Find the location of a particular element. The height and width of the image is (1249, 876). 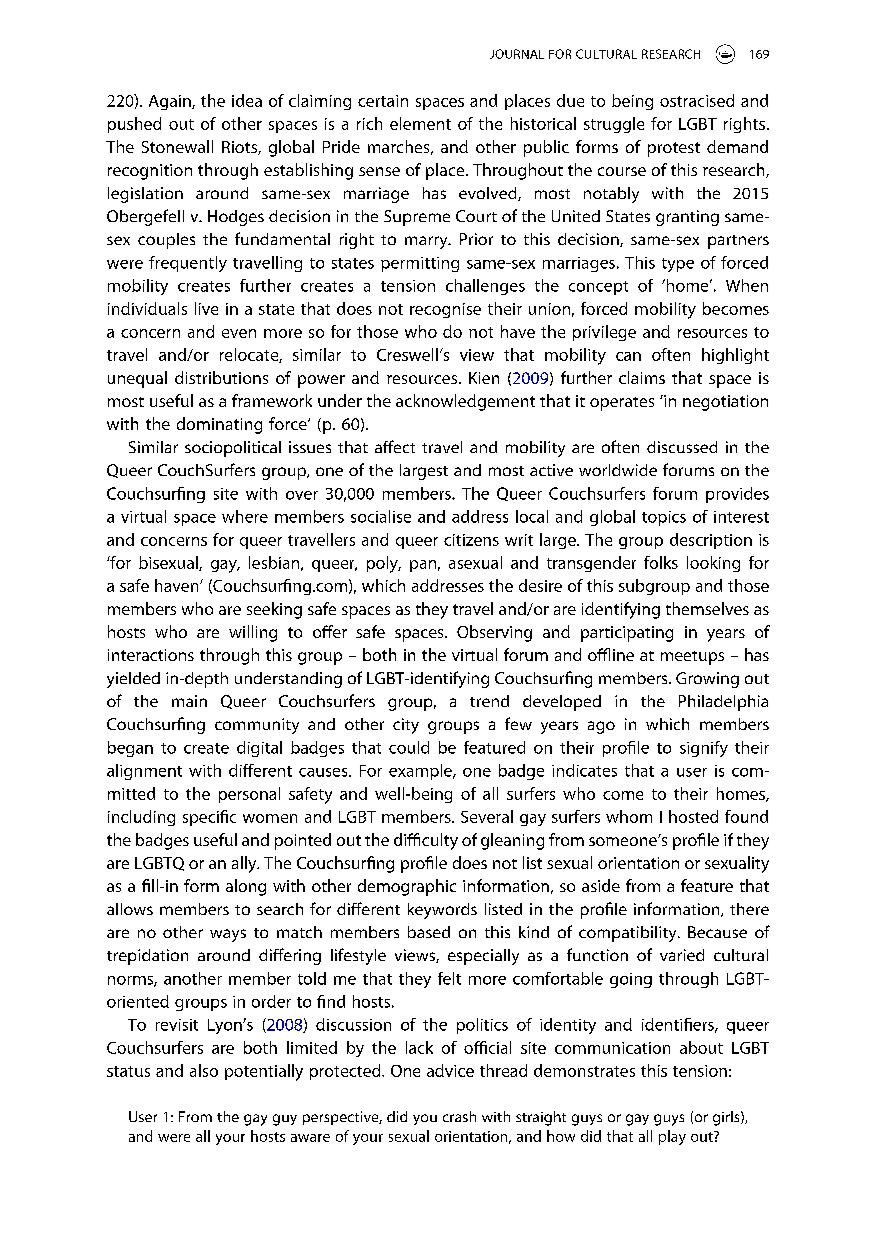

crash is located at coordinates (459, 1116).
